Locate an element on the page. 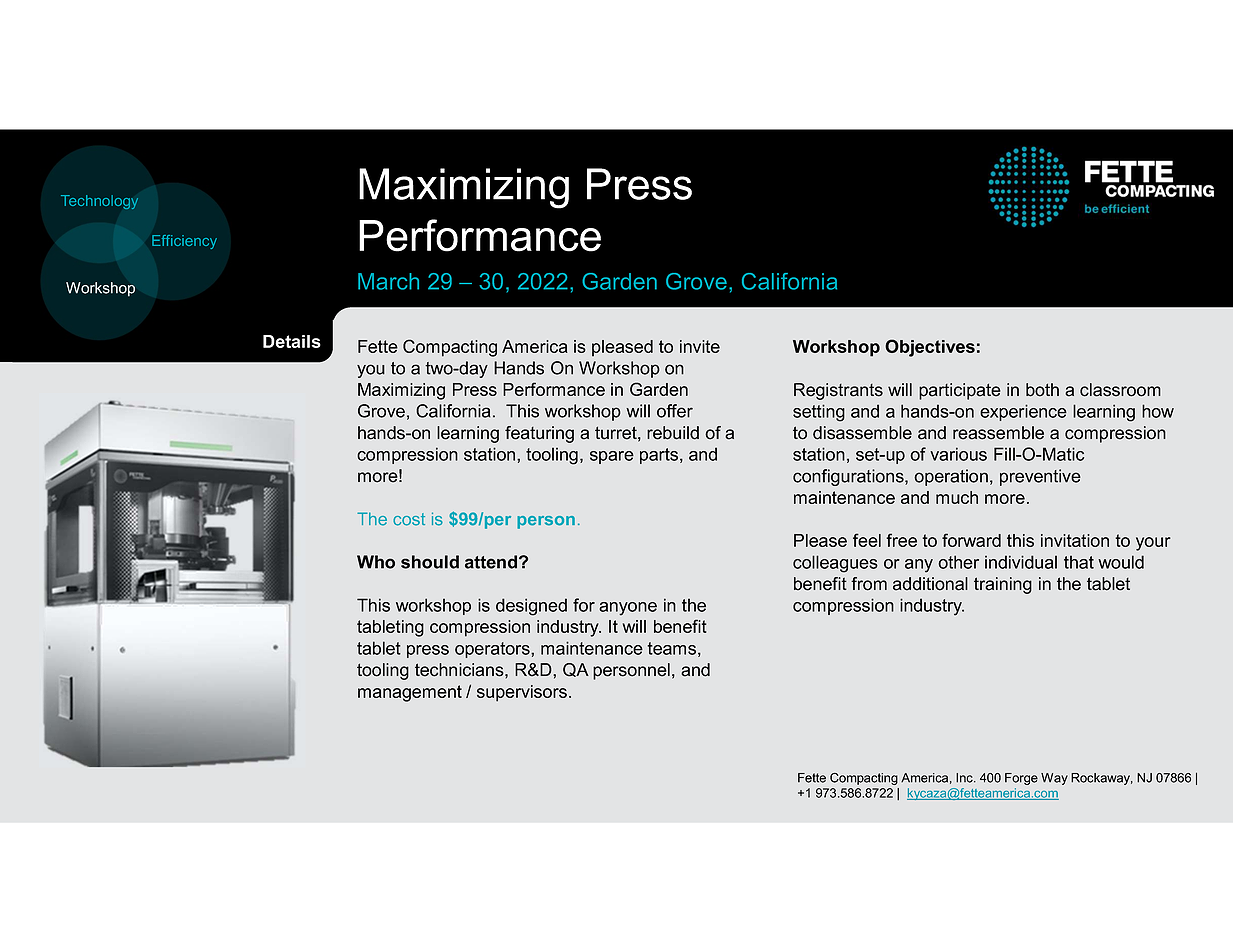 The height and width of the document is (952, 1233). anyone is located at coordinates (628, 609).
